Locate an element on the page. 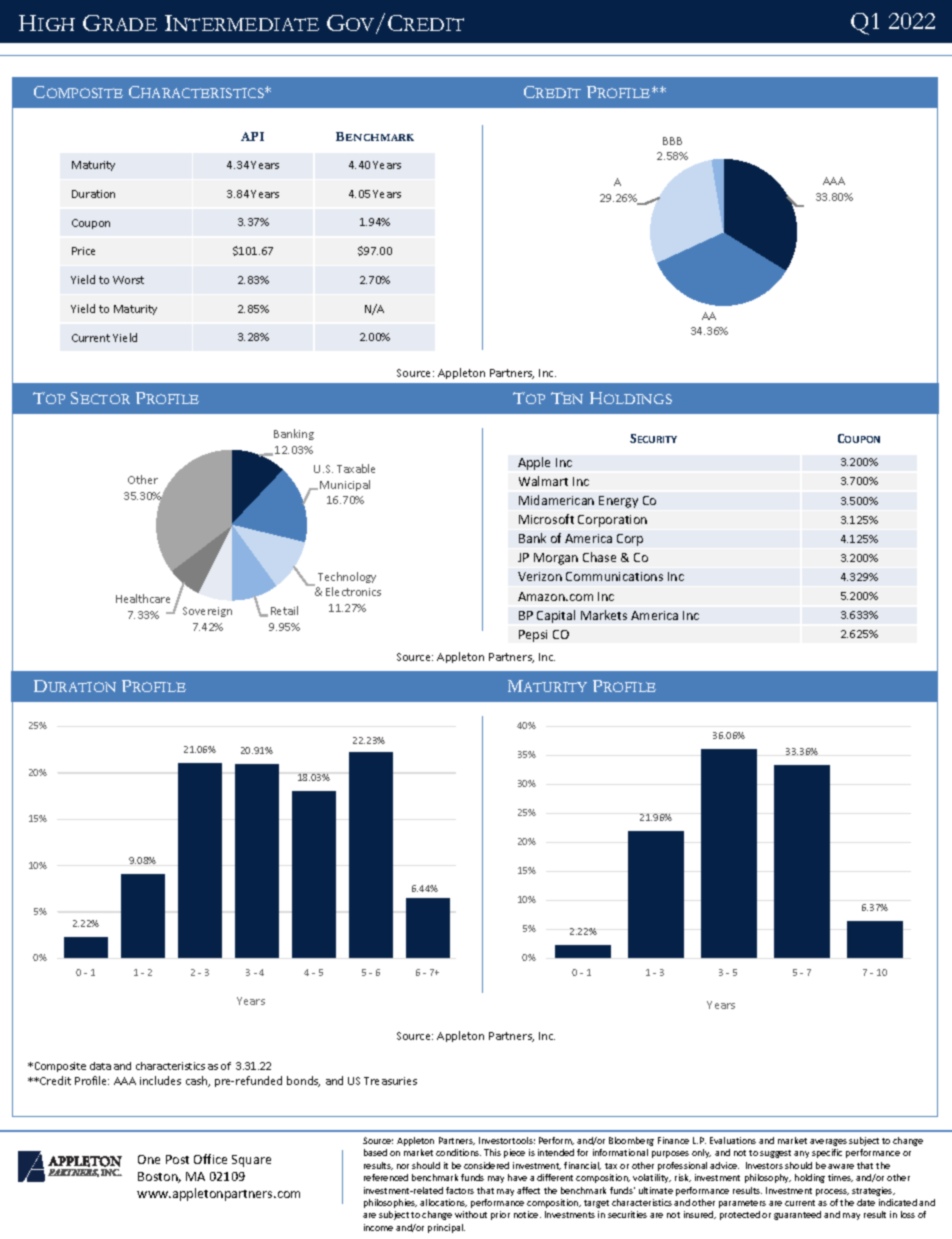 This document has width=952, height=1239. Walmart is located at coordinates (543, 481).
